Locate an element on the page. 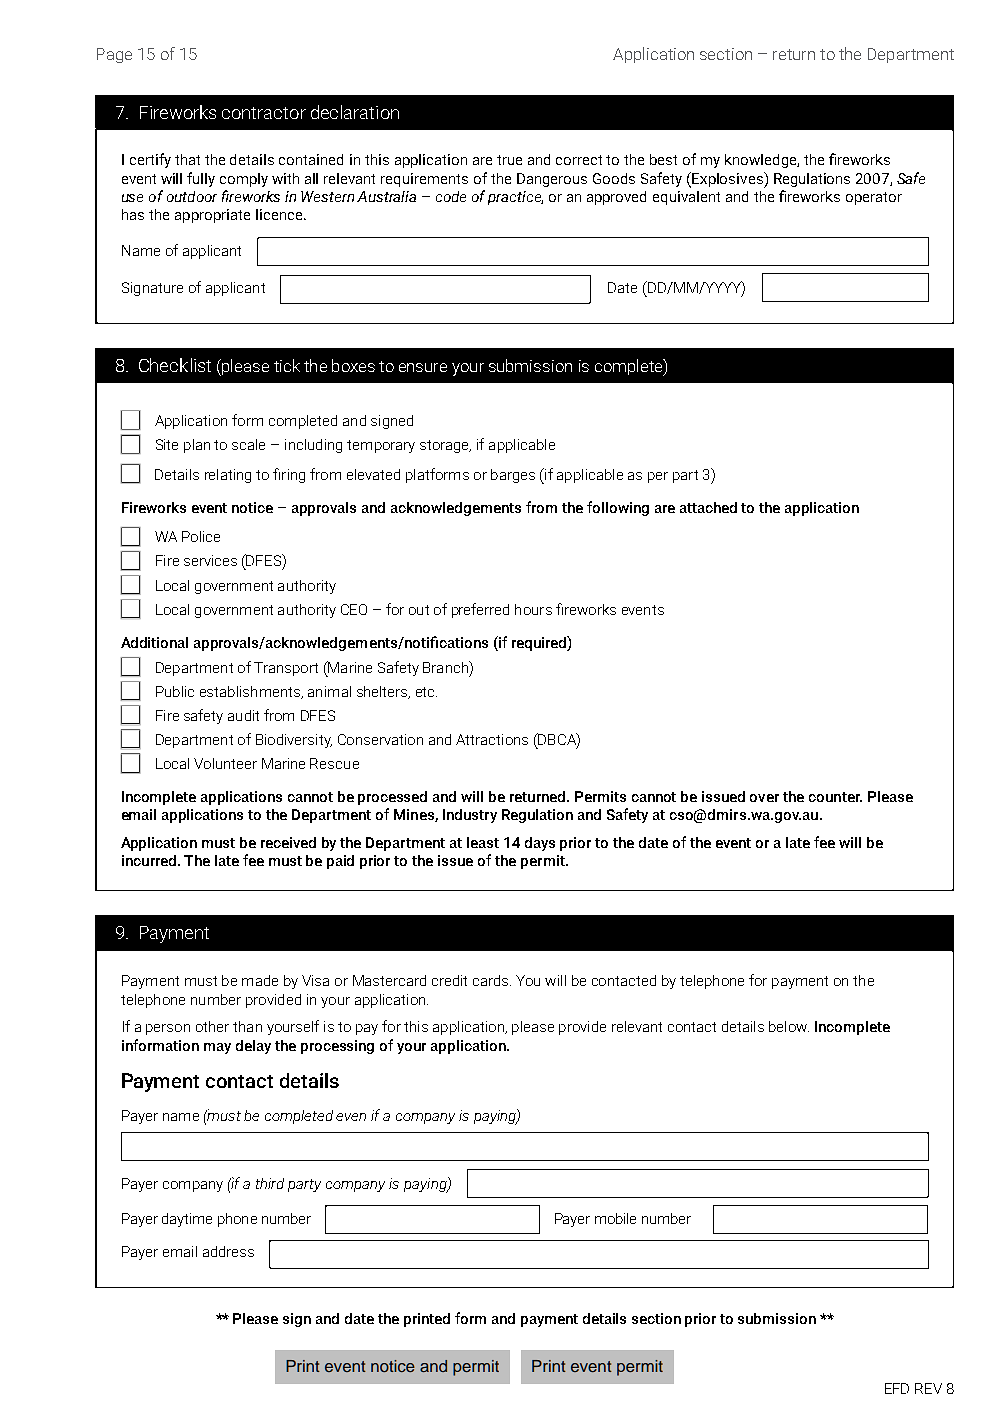 This document has width=1002, height=1418. operator is located at coordinates (874, 198).
